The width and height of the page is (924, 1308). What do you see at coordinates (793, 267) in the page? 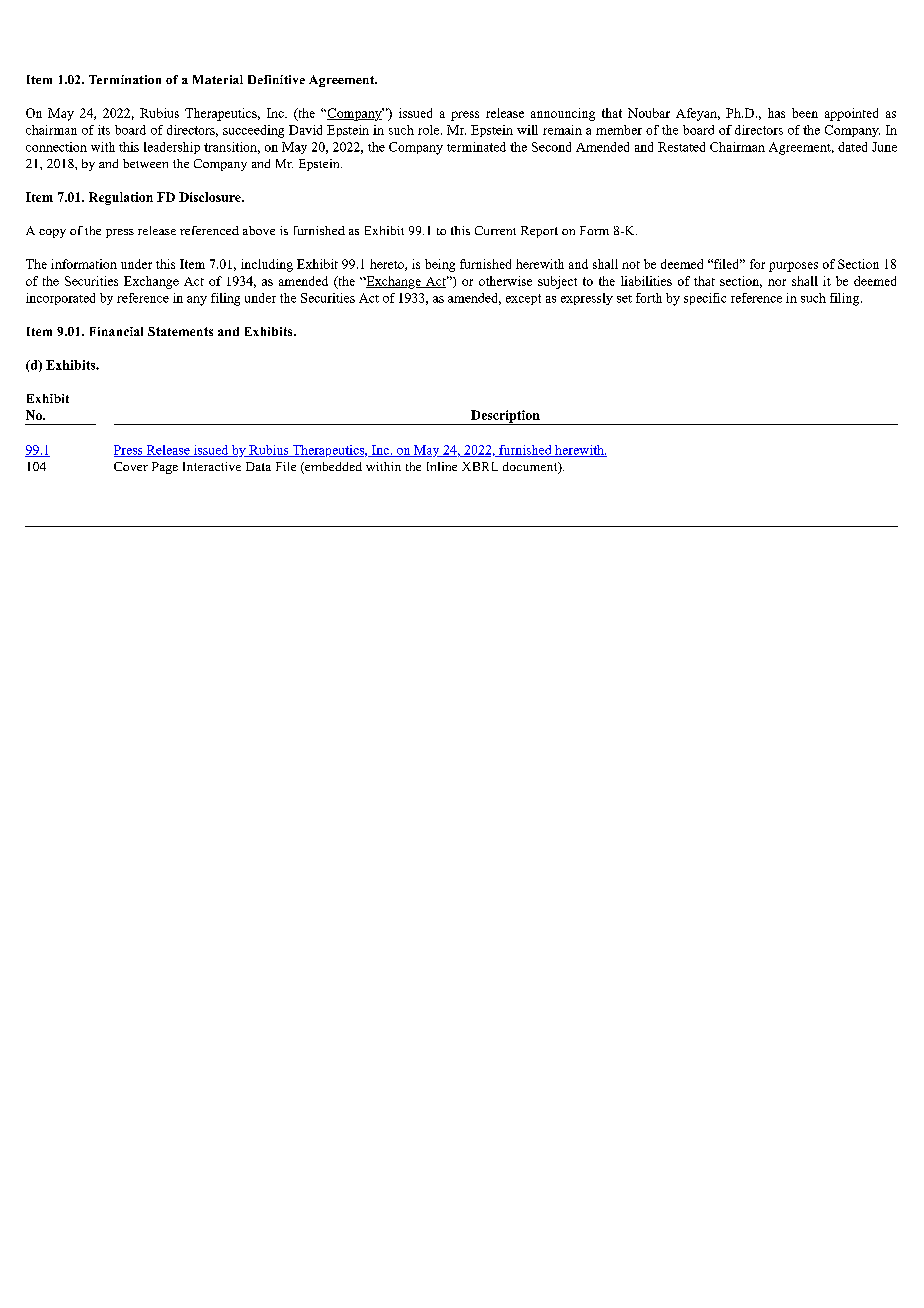
I see `purposes` at bounding box center [793, 267].
